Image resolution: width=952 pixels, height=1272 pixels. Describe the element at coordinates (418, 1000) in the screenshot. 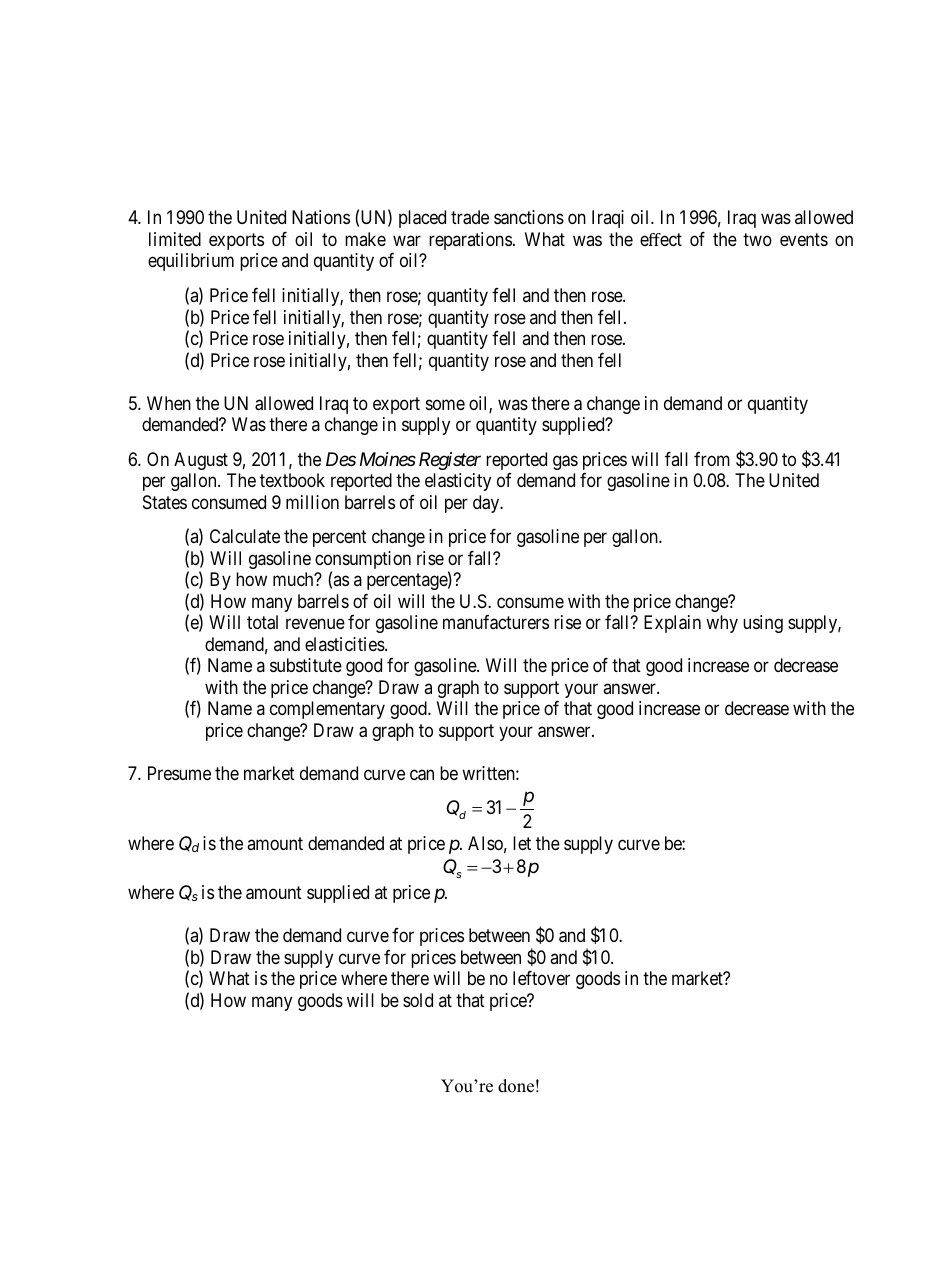

I see `sold` at that location.
